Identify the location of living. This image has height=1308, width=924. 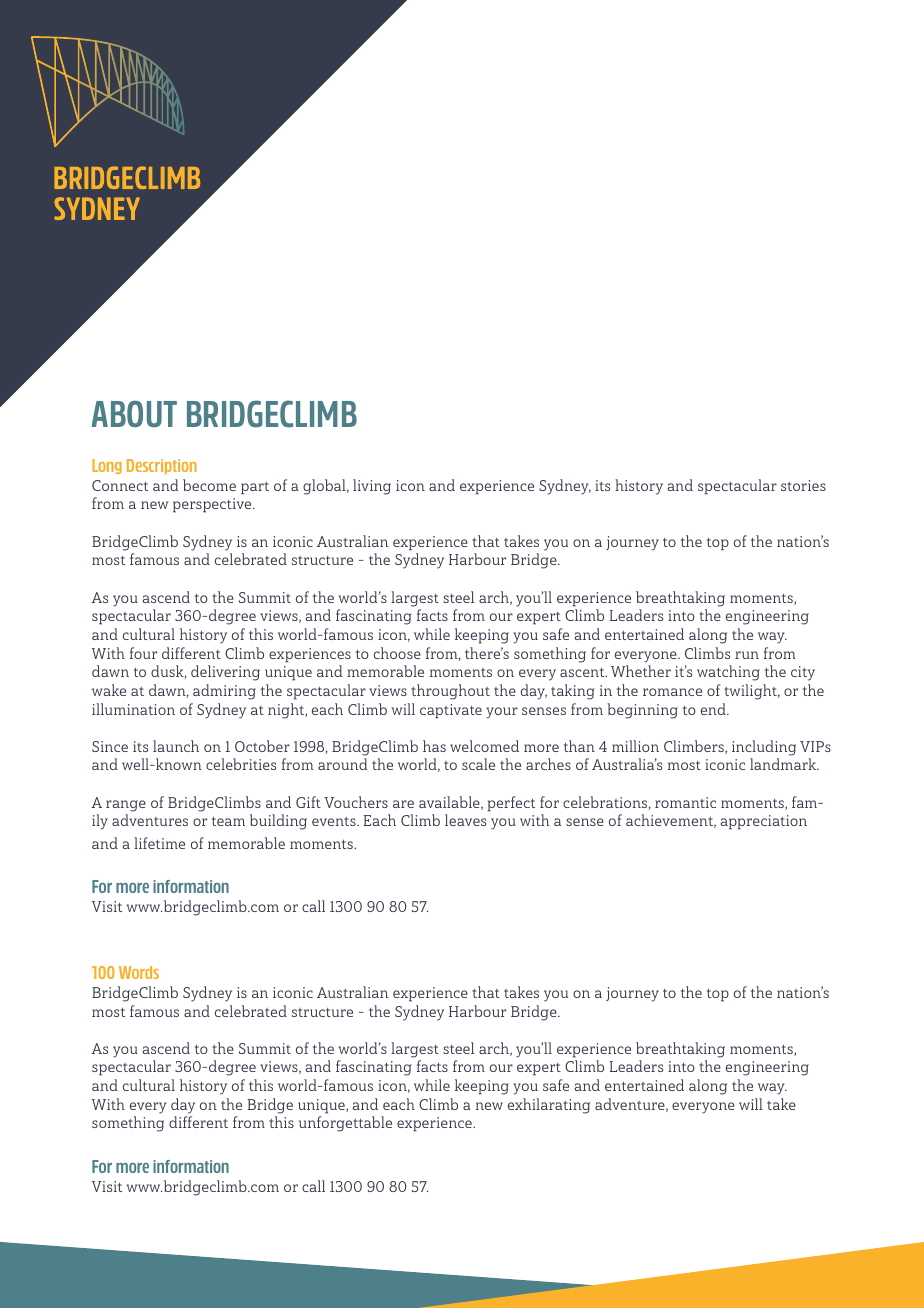
(372, 487).
